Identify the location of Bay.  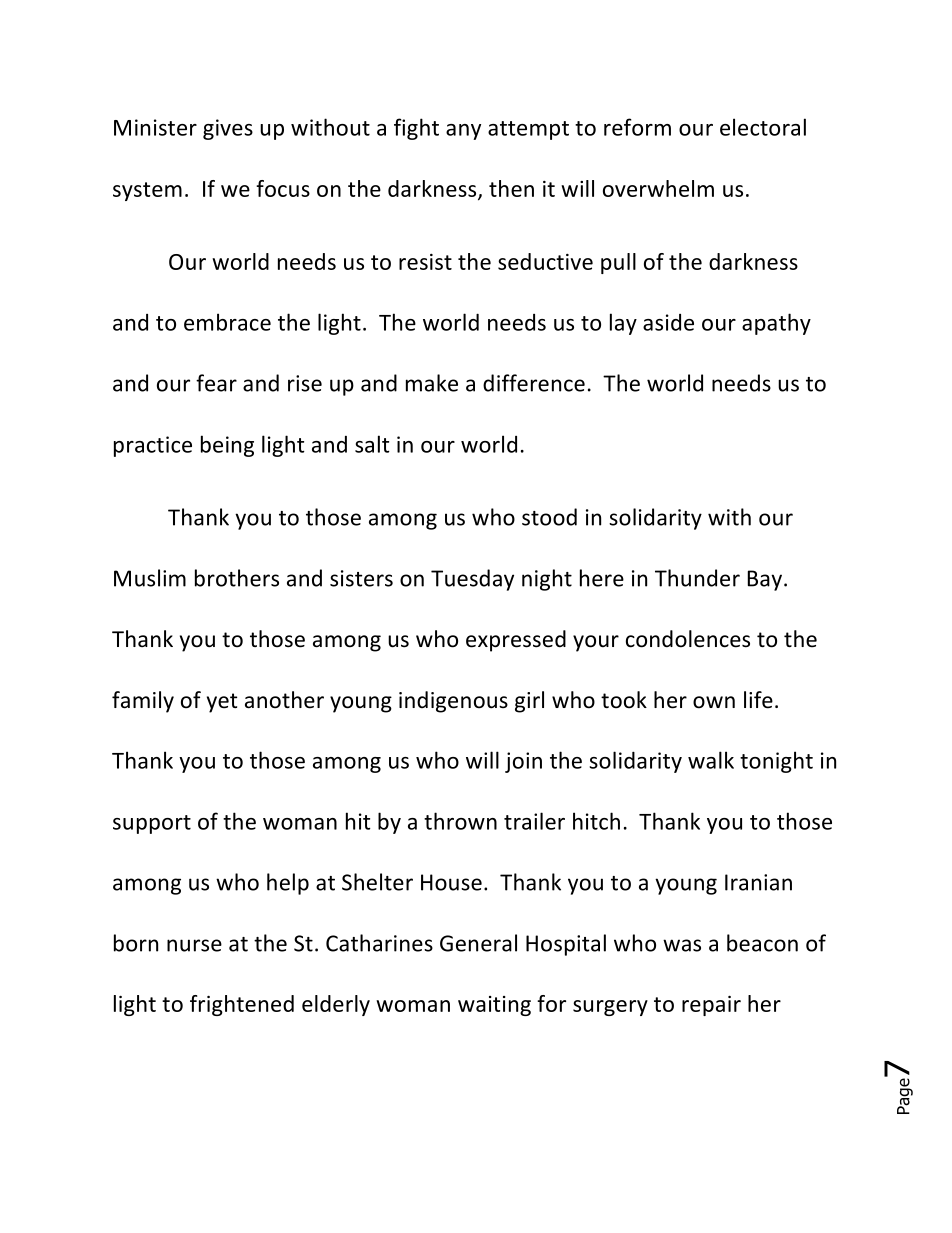
(765, 580).
